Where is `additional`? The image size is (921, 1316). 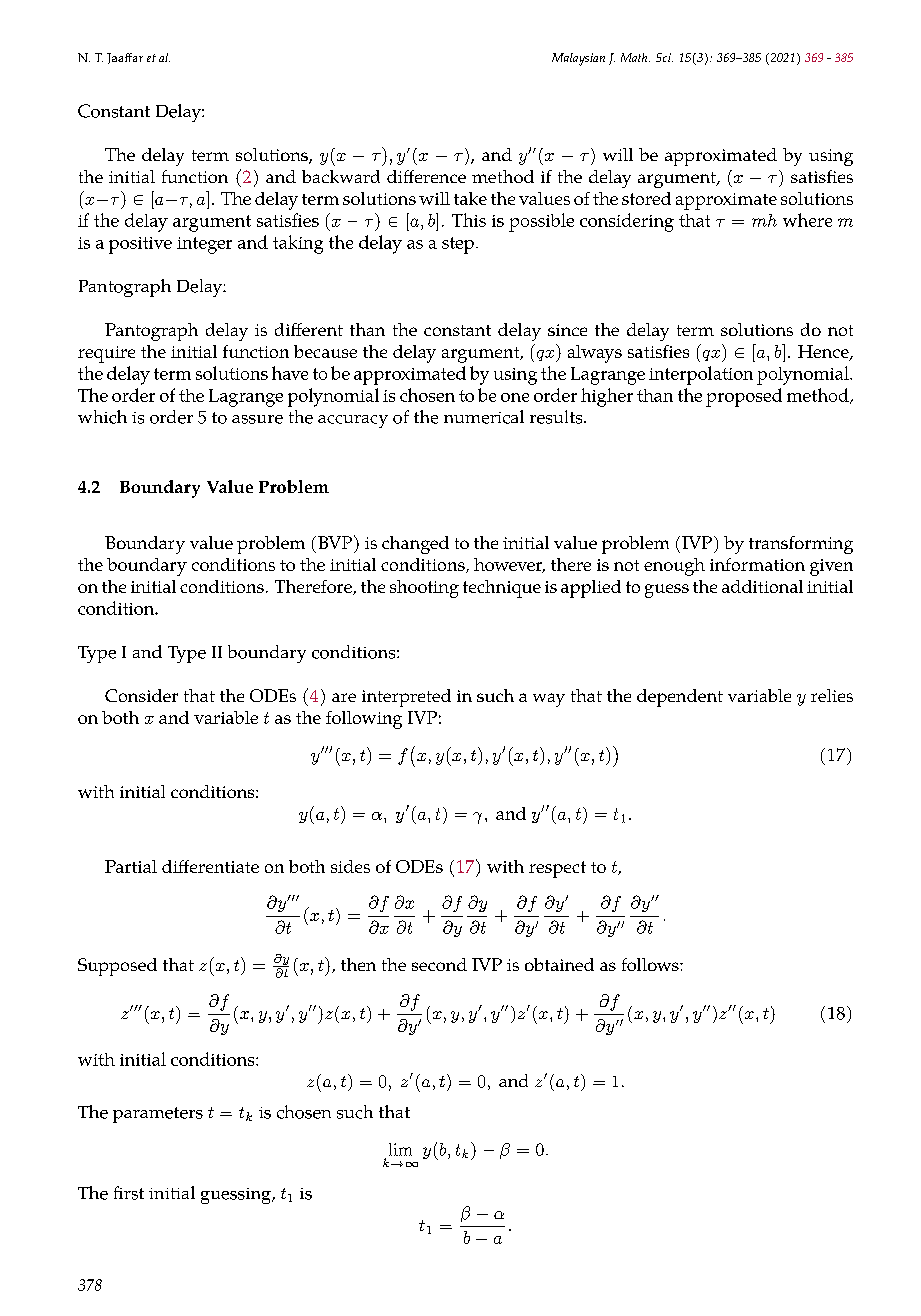 additional is located at coordinates (762, 586).
